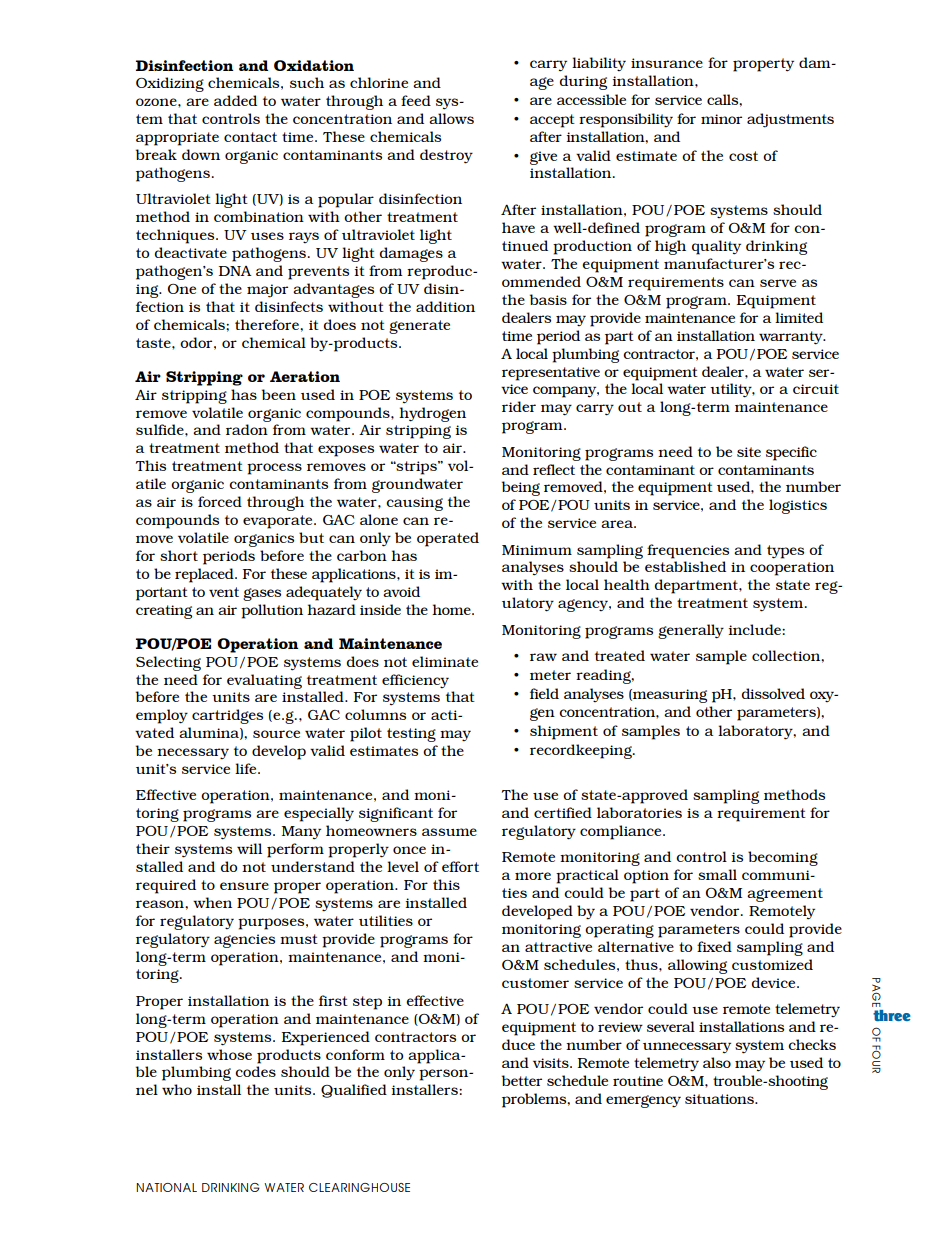 Image resolution: width=952 pixels, height=1233 pixels. I want to click on NATIONAL, so click(166, 1187).
